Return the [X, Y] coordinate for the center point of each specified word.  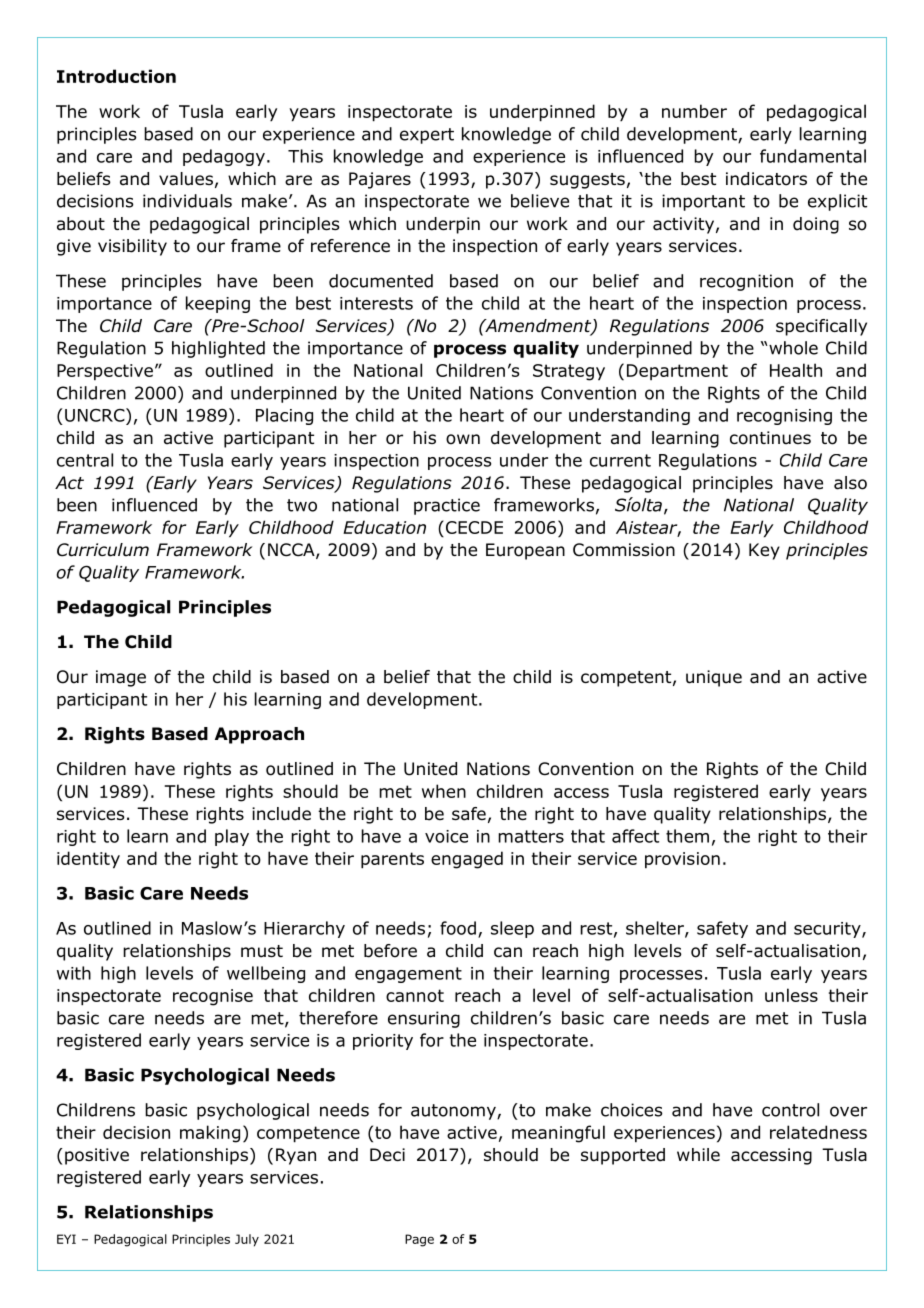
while [698, 1154]
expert [427, 136]
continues [770, 438]
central [85, 460]
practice [447, 506]
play [232, 837]
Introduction [116, 76]
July [247, 1240]
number [694, 111]
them [687, 836]
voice [446, 836]
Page [419, 1240]
